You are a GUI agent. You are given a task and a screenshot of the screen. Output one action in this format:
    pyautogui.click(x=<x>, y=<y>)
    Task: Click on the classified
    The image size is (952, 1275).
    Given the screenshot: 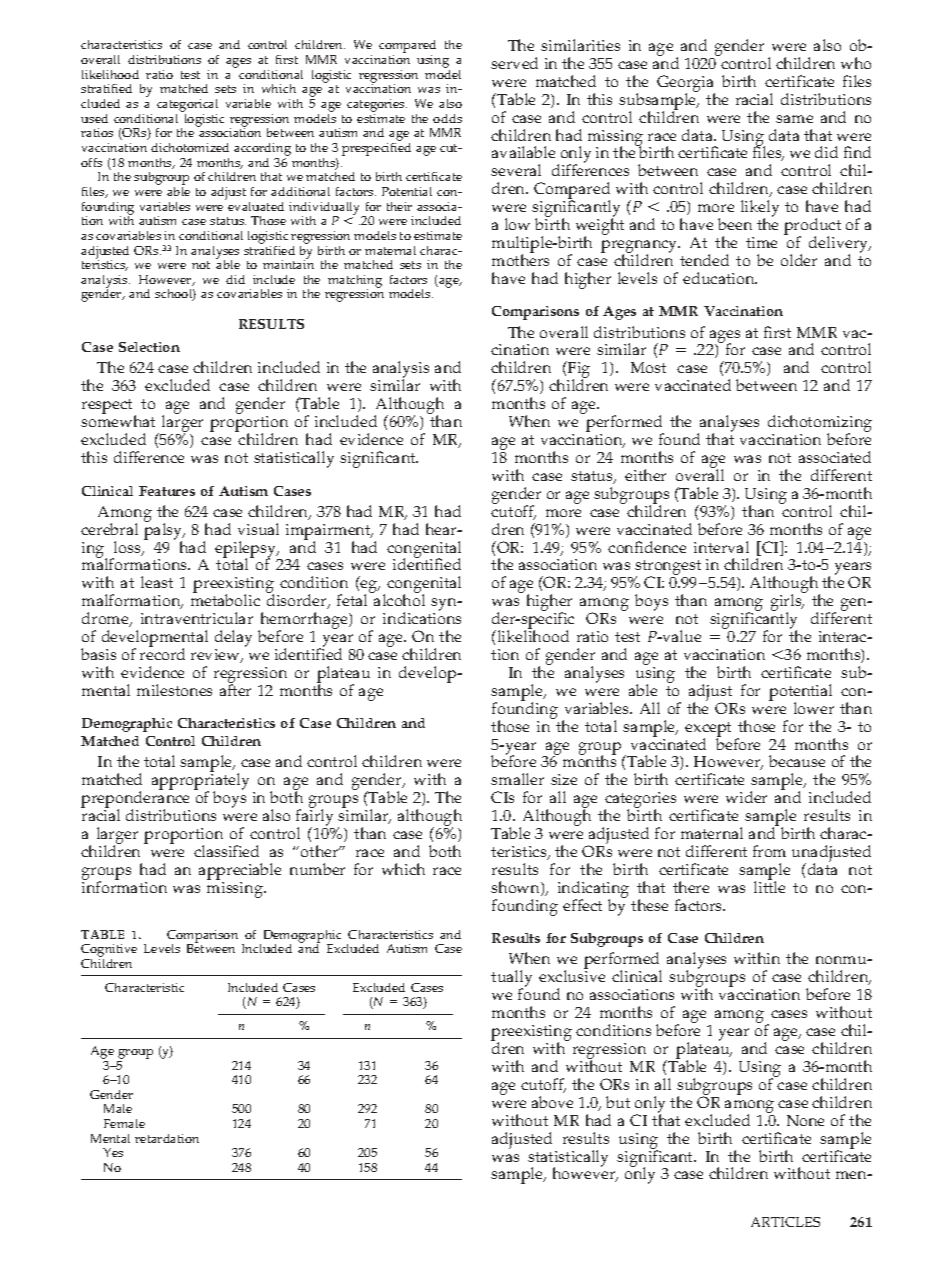 What is the action you would take?
    pyautogui.click(x=226, y=851)
